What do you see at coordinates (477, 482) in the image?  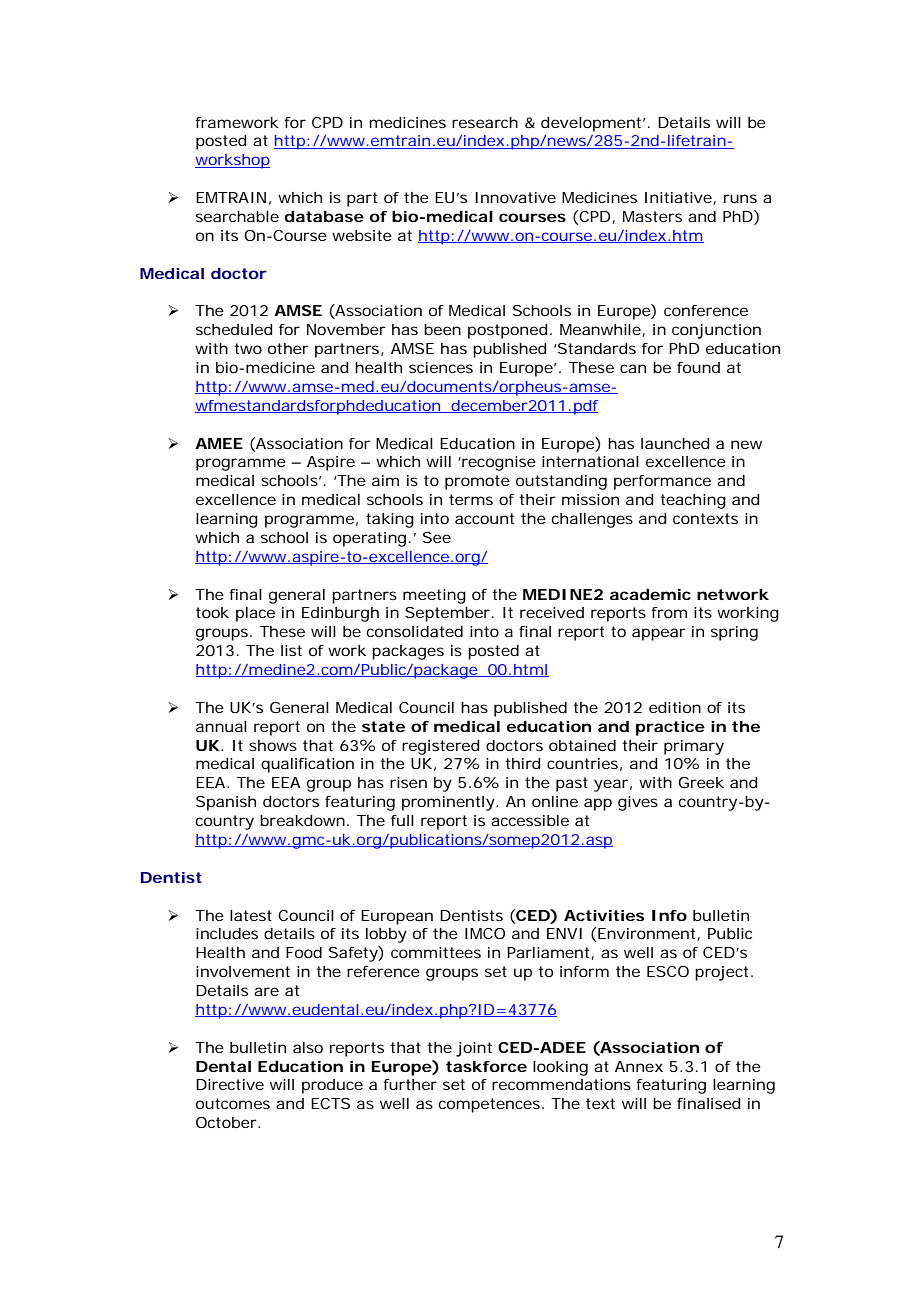 I see `promote` at bounding box center [477, 482].
